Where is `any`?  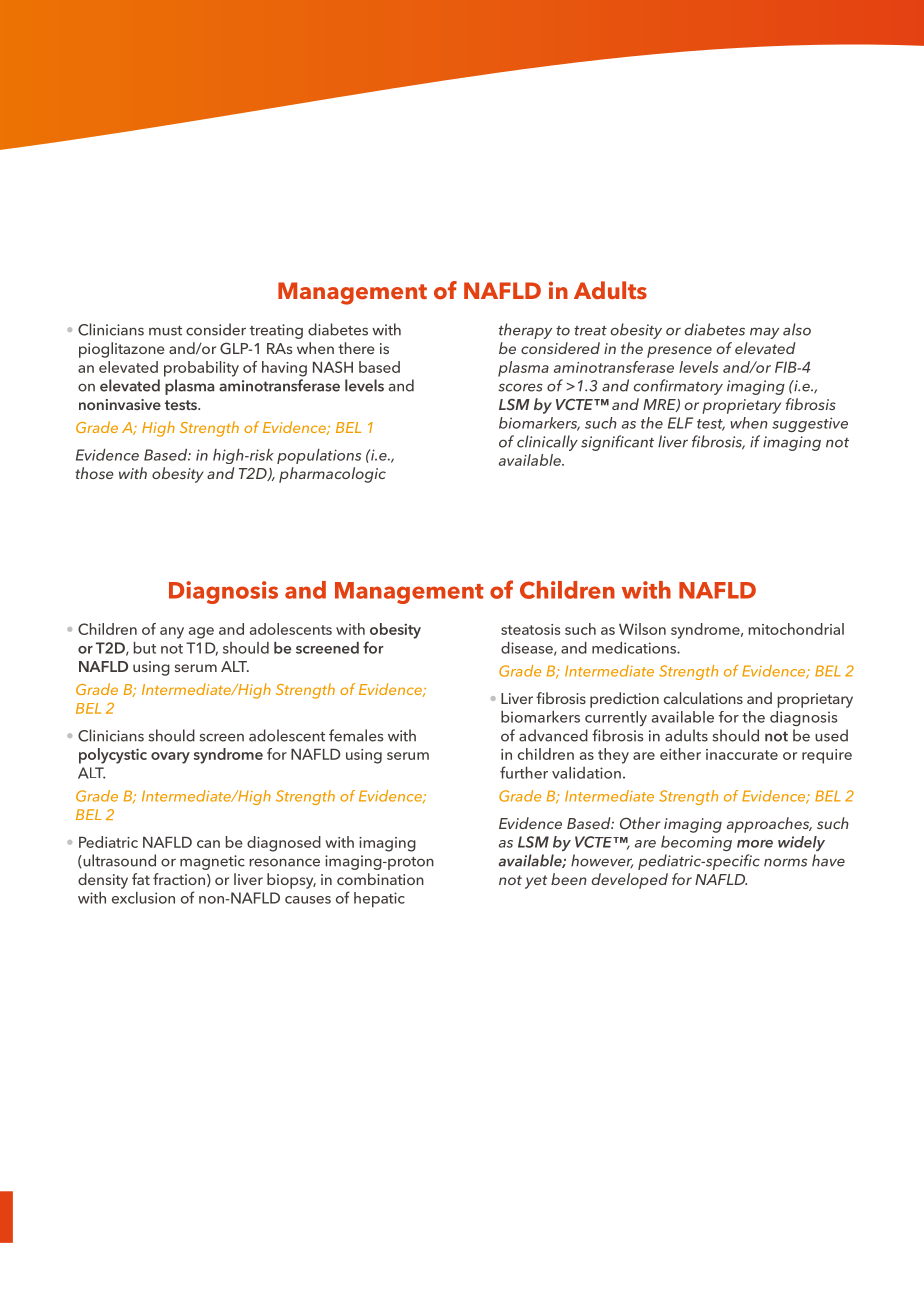 any is located at coordinates (172, 633).
